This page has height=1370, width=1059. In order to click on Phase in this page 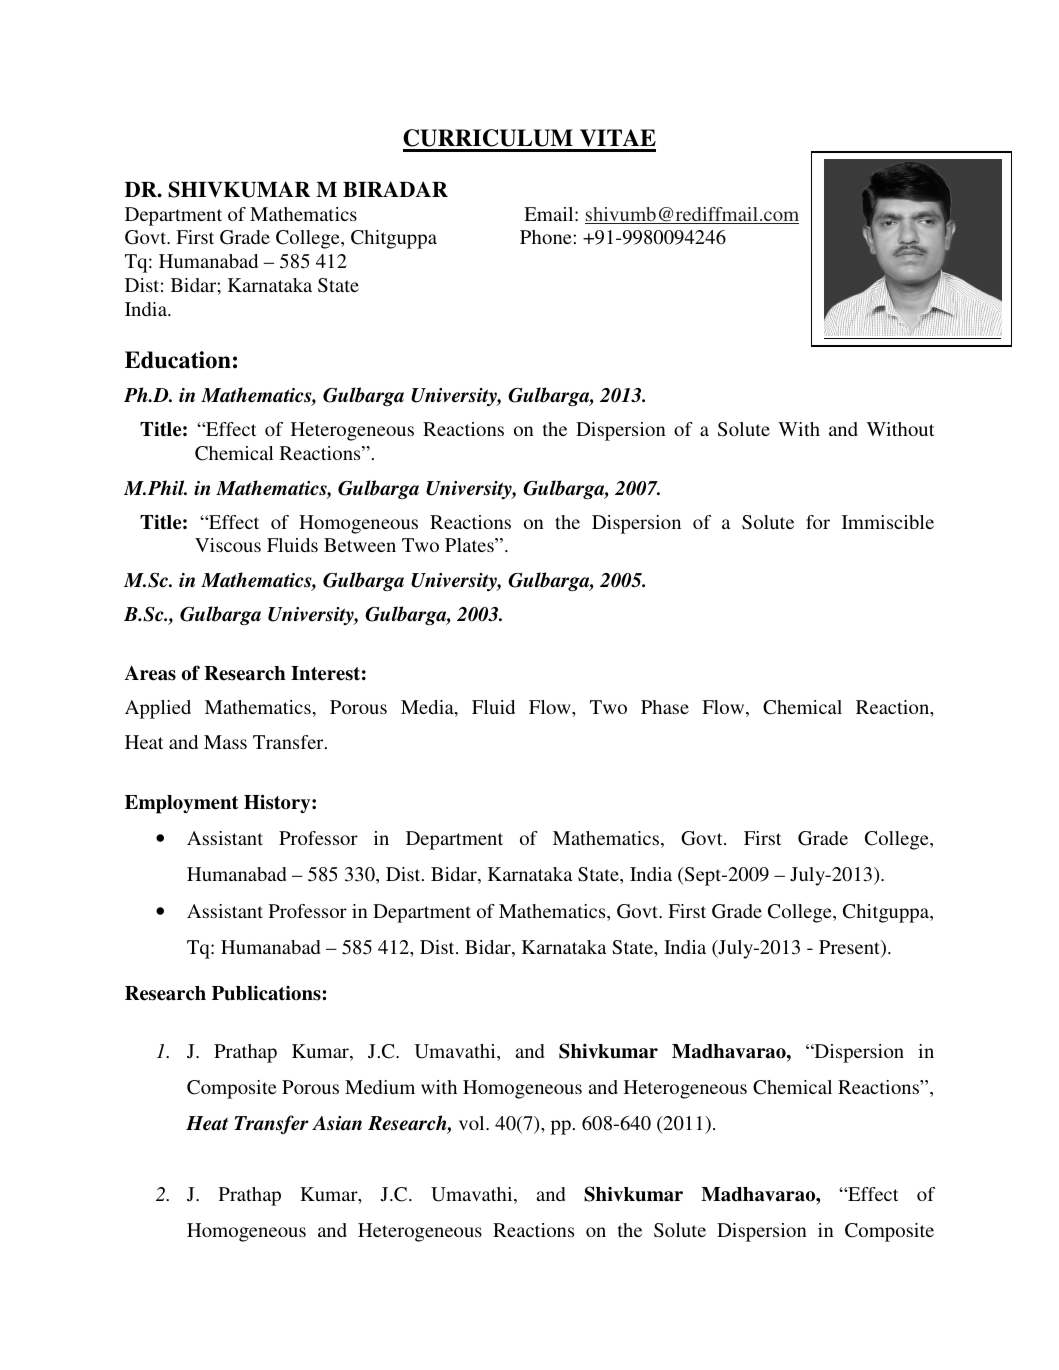, I will do `click(665, 707)`.
